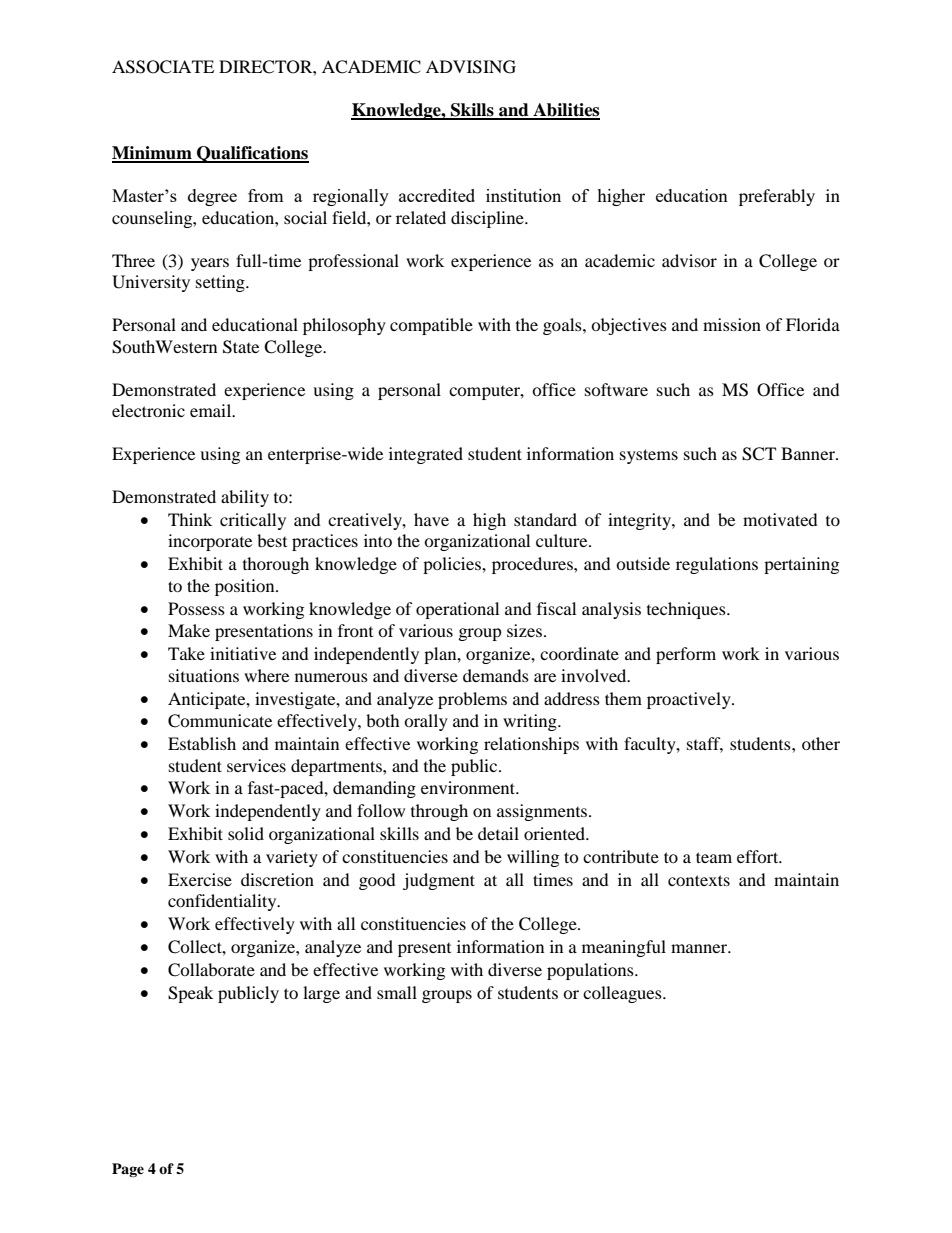  Describe the element at coordinates (471, 67) in the document. I see `ADVISING` at that location.
